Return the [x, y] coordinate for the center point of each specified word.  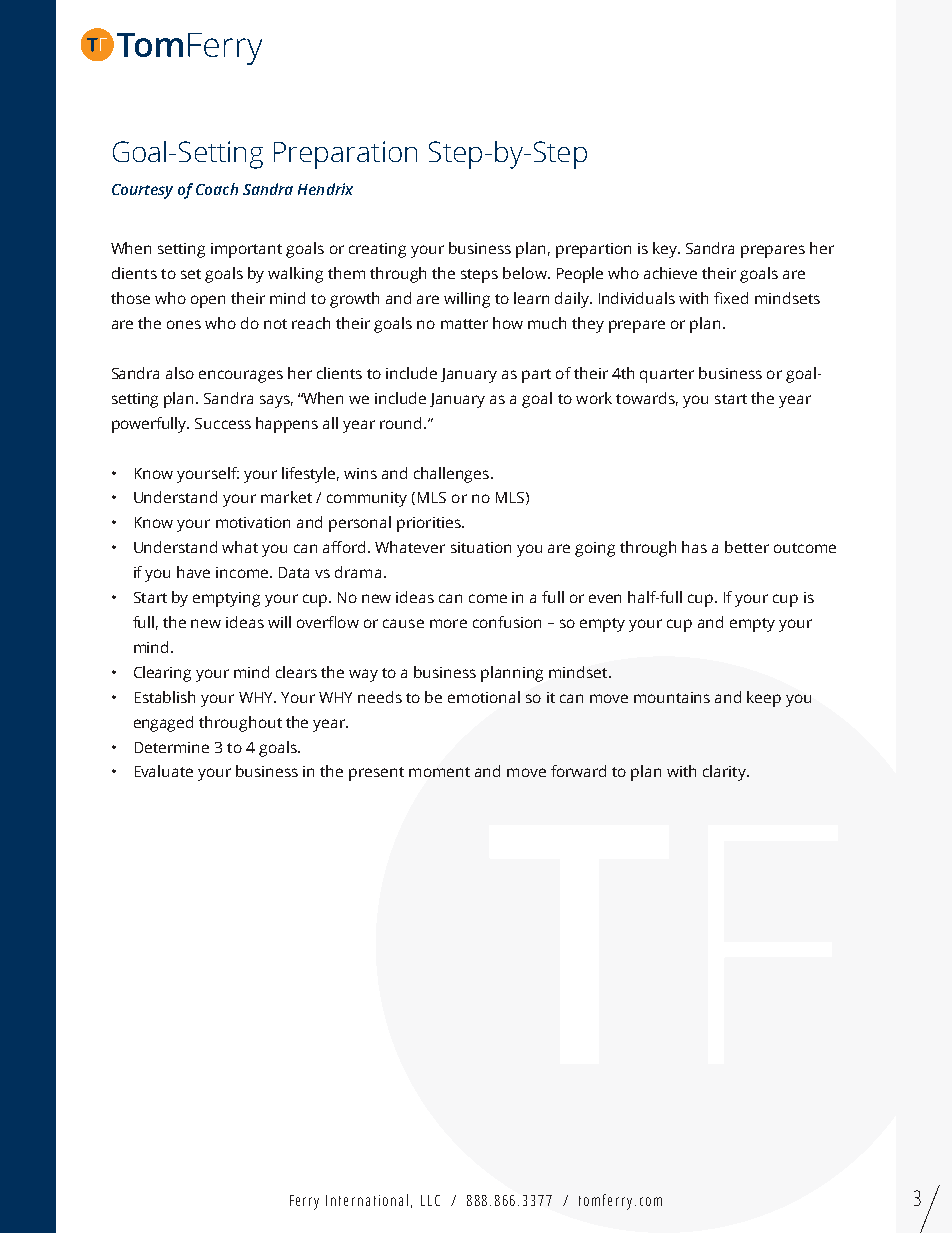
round [402, 423]
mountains [672, 697]
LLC [430, 1200]
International [367, 1200]
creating [377, 250]
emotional [484, 697]
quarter [667, 376]
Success [223, 423]
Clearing [162, 674]
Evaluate [164, 771]
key [666, 250]
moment [439, 772]
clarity [725, 773]
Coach [217, 189]
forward [578, 771]
